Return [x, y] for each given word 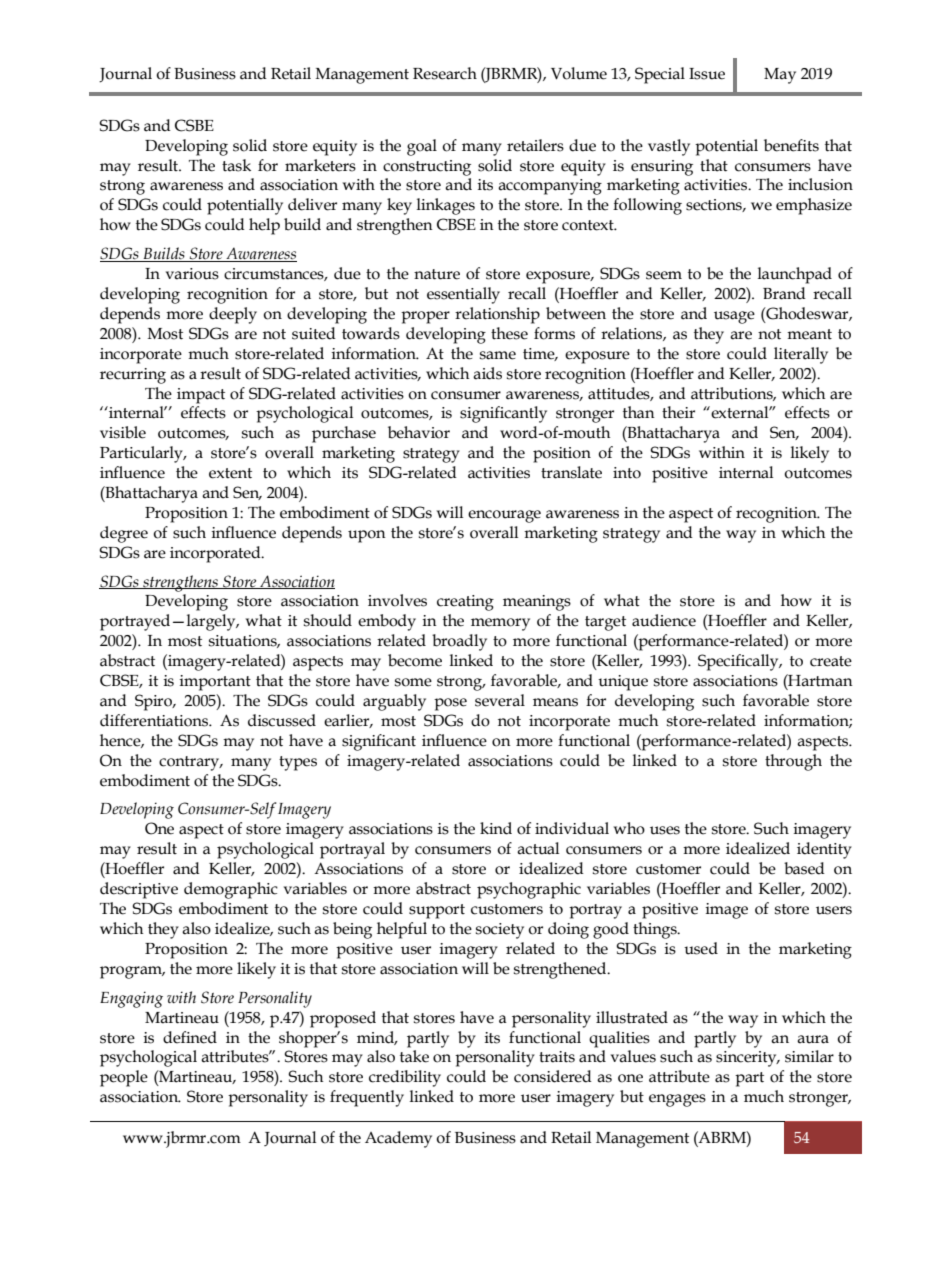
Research [445, 73]
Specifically [739, 662]
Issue [707, 74]
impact [201, 396]
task [236, 165]
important [215, 683]
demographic [231, 890]
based [804, 868]
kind [496, 828]
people [124, 1078]
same [498, 355]
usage [734, 317]
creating [465, 603]
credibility [405, 1078]
